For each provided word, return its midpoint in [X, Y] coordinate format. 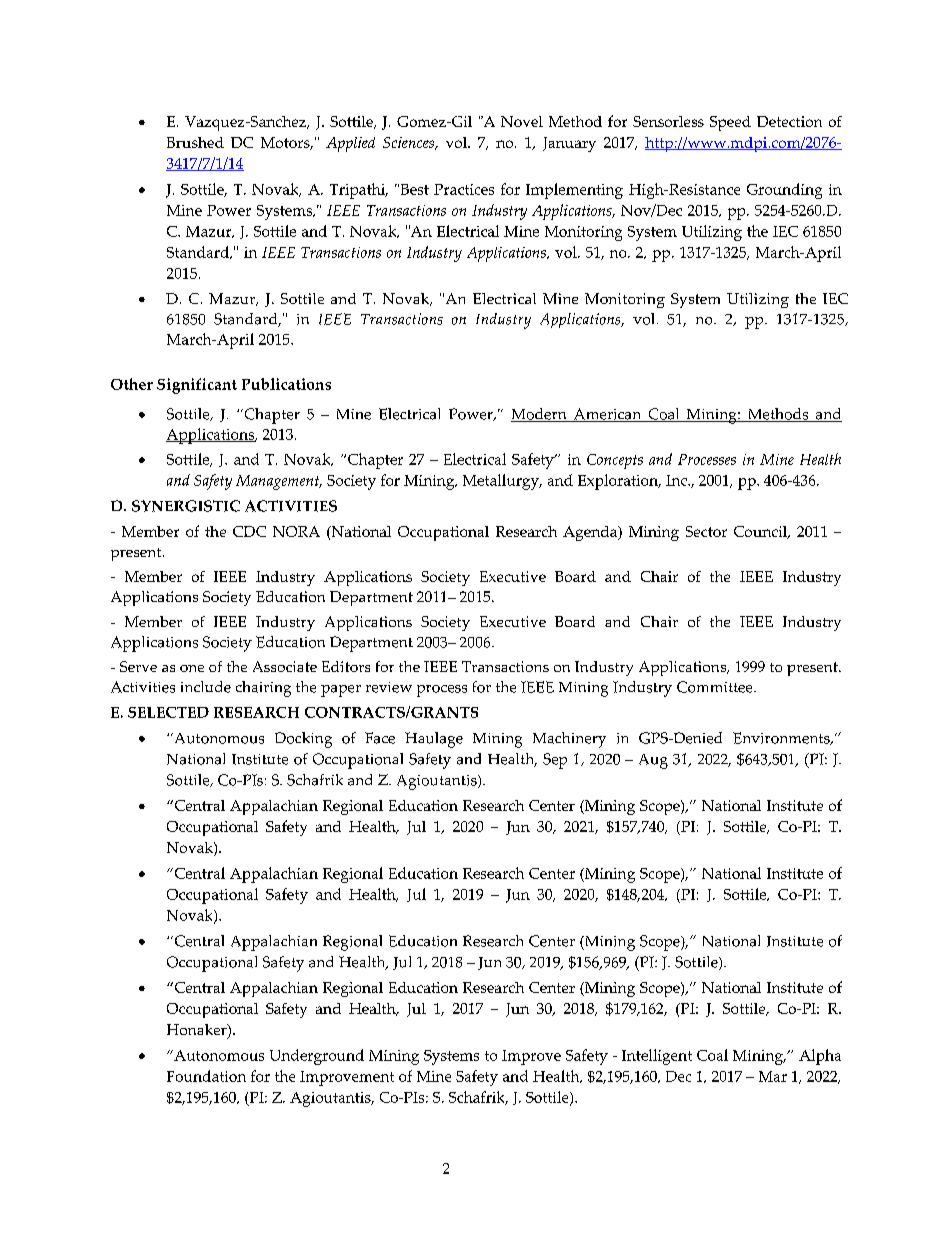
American [607, 415]
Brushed [195, 142]
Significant [197, 386]
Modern [540, 415]
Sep [555, 761]
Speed [730, 123]
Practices [464, 189]
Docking [303, 740]
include [206, 687]
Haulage [434, 740]
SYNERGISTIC [186, 506]
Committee [716, 687]
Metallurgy [502, 482]
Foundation [206, 1076]
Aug [653, 761]
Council [761, 532]
